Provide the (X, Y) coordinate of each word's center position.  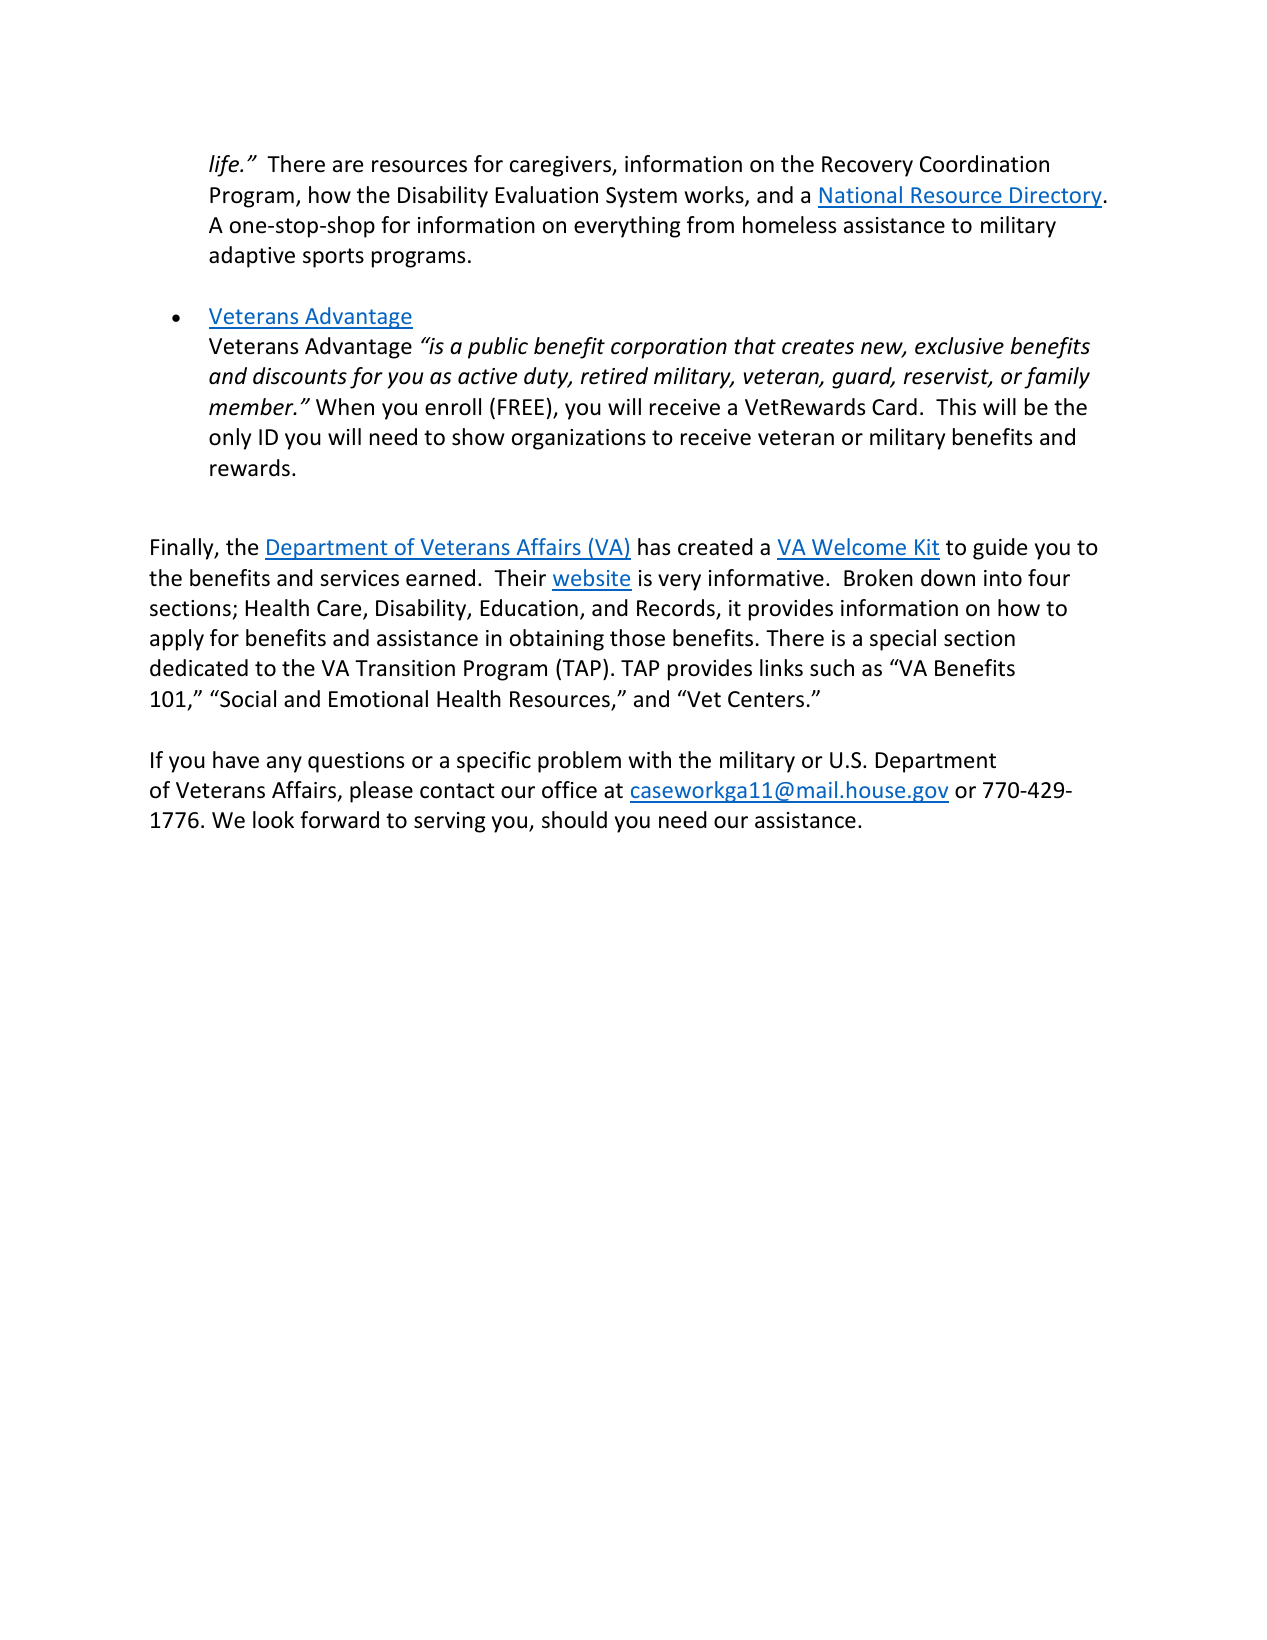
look (273, 820)
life (225, 166)
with (650, 759)
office (569, 790)
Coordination (984, 164)
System (641, 197)
